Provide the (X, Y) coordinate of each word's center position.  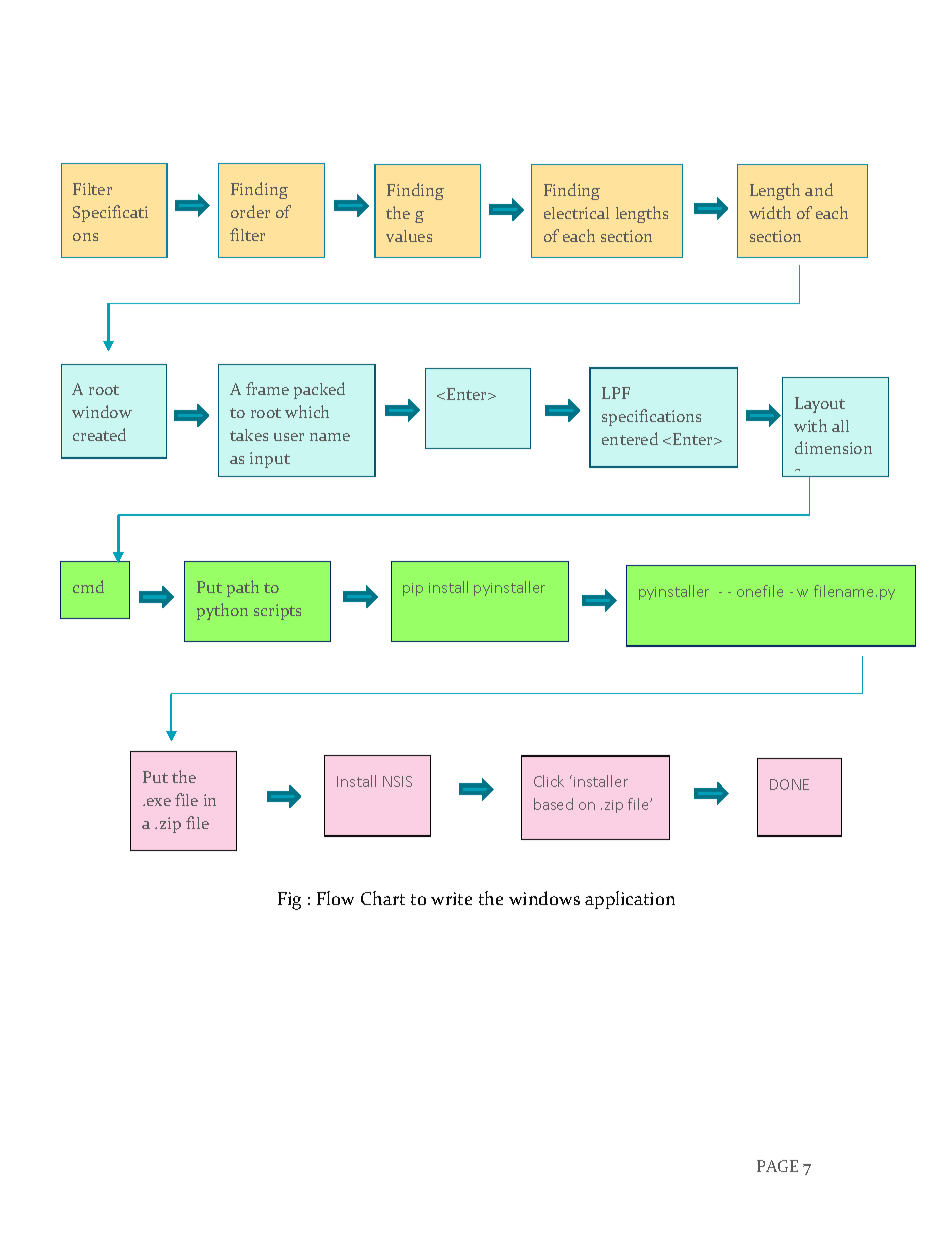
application (630, 900)
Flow (335, 898)
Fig (289, 901)
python (222, 611)
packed (319, 390)
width (770, 212)
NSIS (397, 781)
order (250, 211)
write (451, 898)
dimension (833, 447)
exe (159, 802)
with (810, 425)
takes (249, 435)
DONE (789, 784)
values (409, 236)
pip (413, 589)
